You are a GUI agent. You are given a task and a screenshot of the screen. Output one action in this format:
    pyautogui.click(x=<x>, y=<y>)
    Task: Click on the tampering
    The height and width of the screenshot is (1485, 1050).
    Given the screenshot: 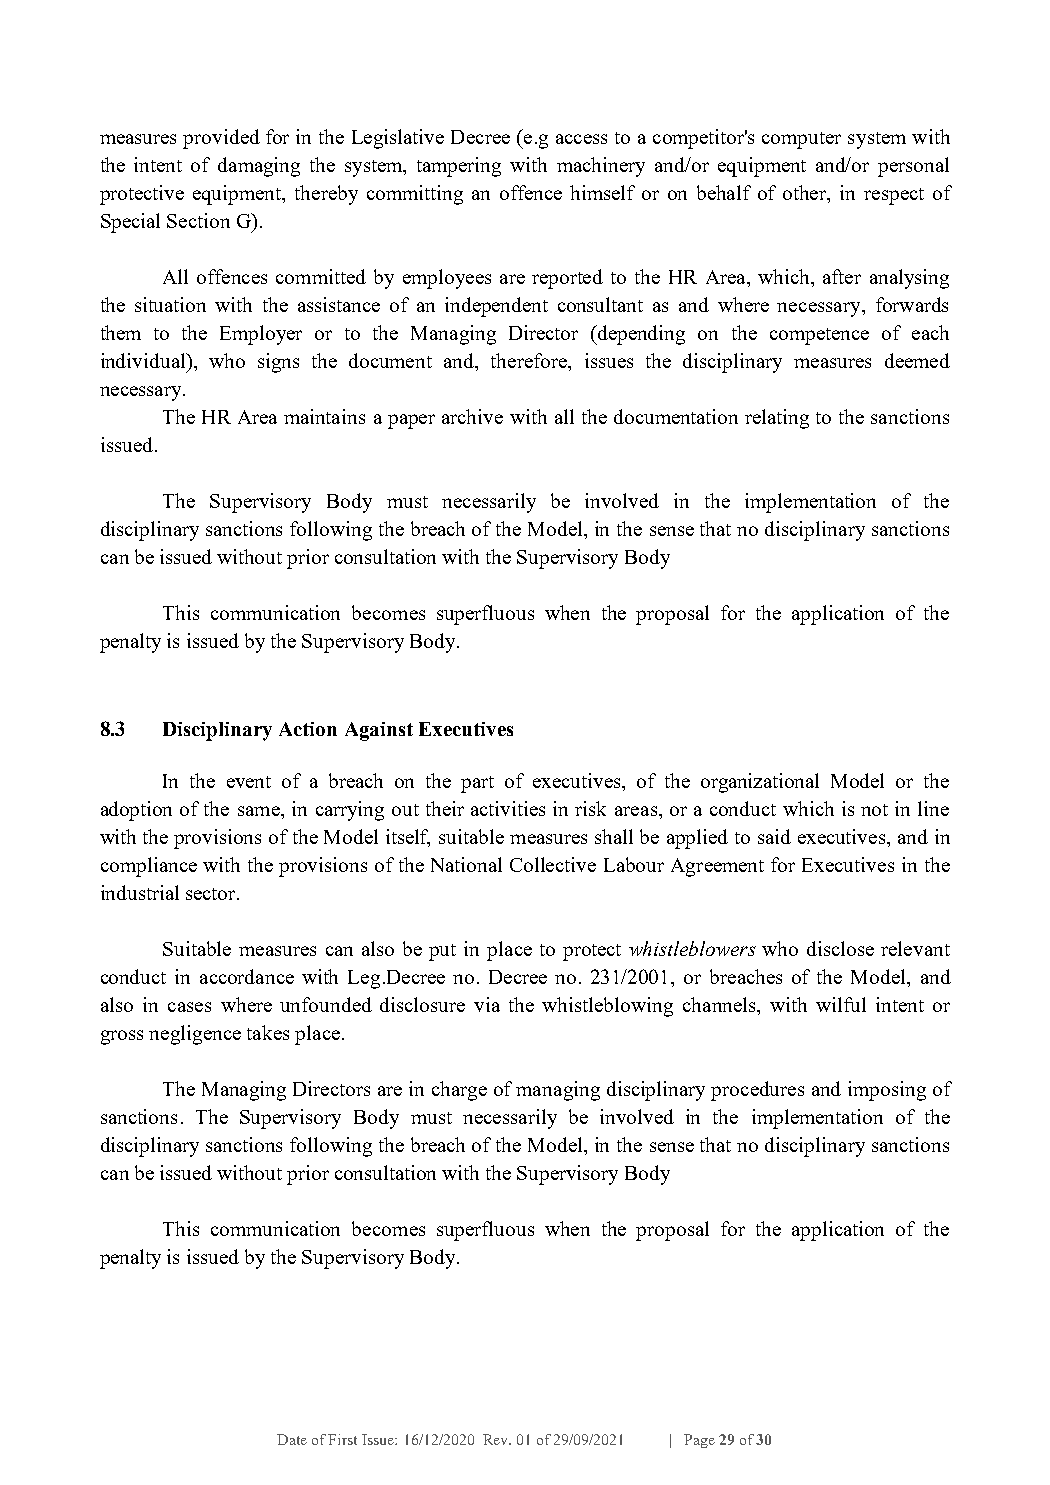 What is the action you would take?
    pyautogui.click(x=459, y=167)
